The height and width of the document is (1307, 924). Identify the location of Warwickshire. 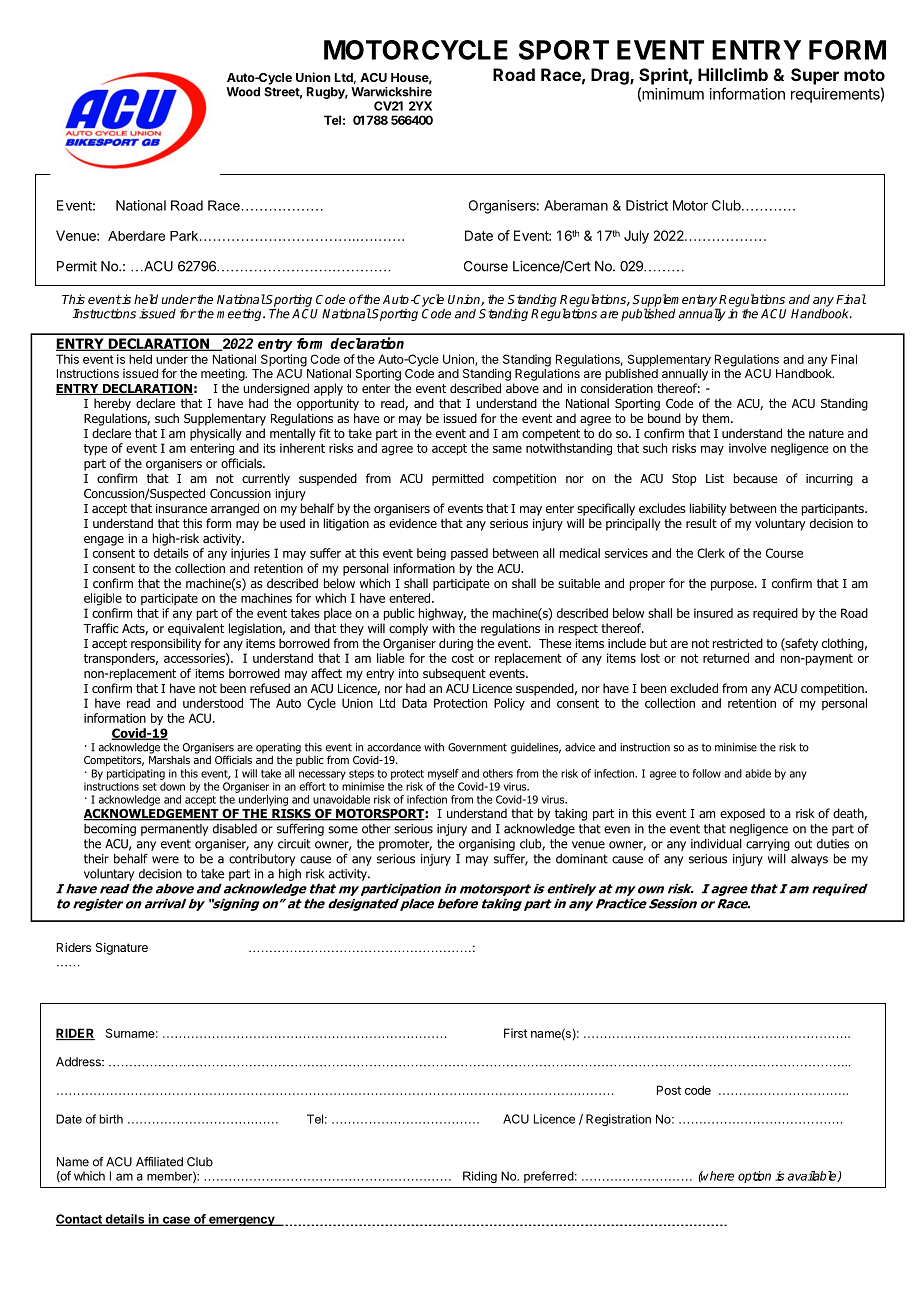
(391, 92).
